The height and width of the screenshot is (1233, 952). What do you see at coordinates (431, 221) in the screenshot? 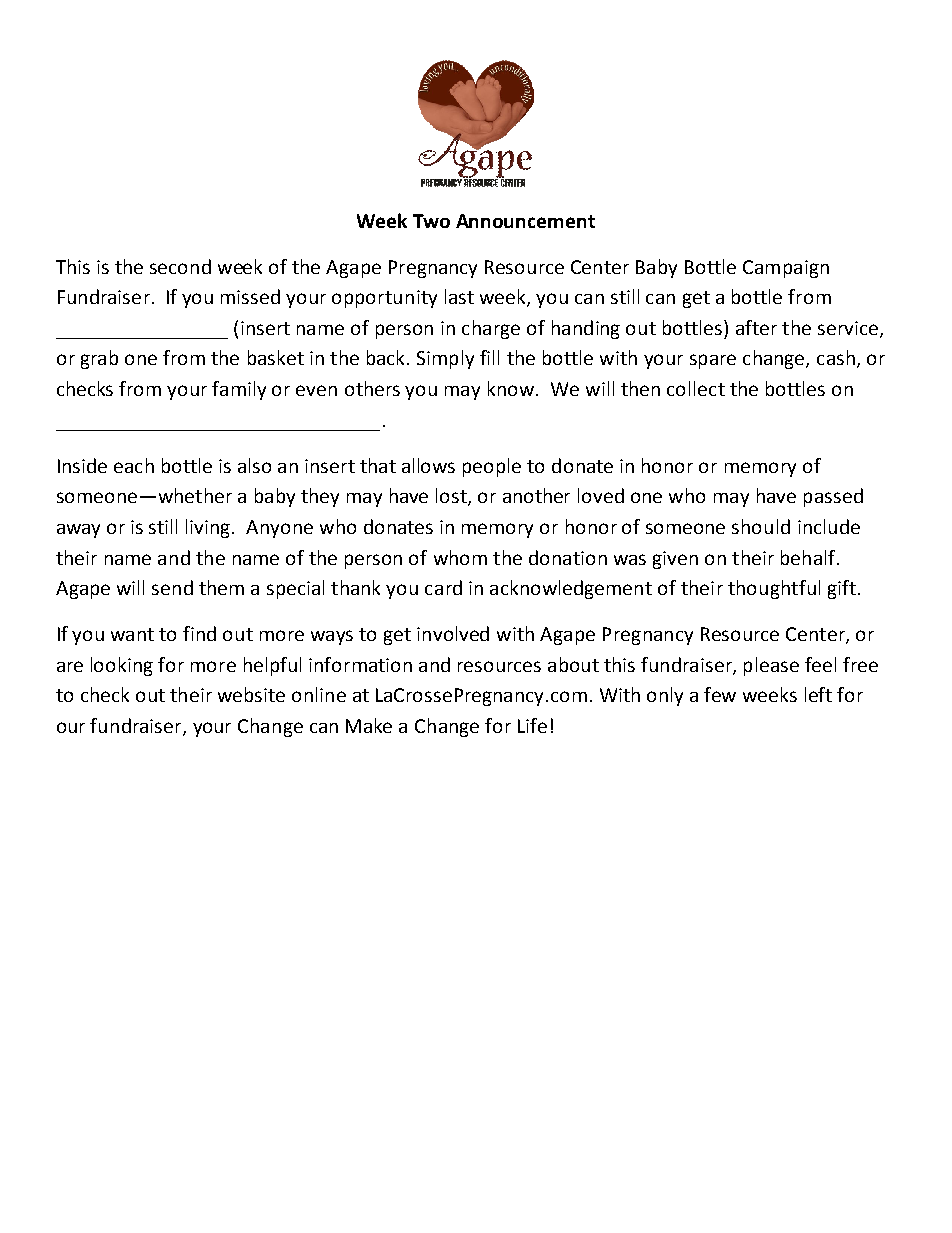
I see `Two` at bounding box center [431, 221].
